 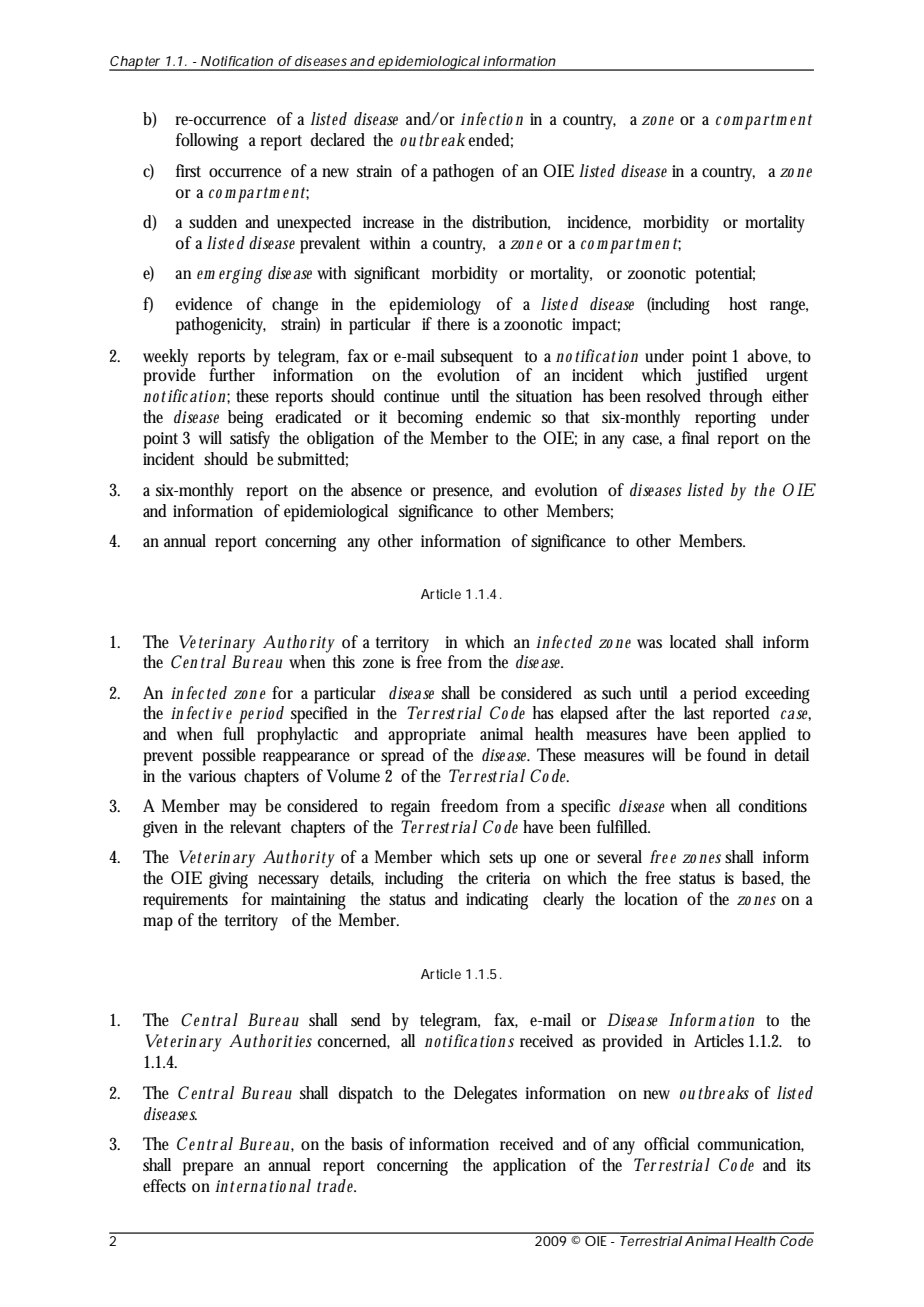 What do you see at coordinates (208, 1169) in the image?
I see `prepare` at bounding box center [208, 1169].
